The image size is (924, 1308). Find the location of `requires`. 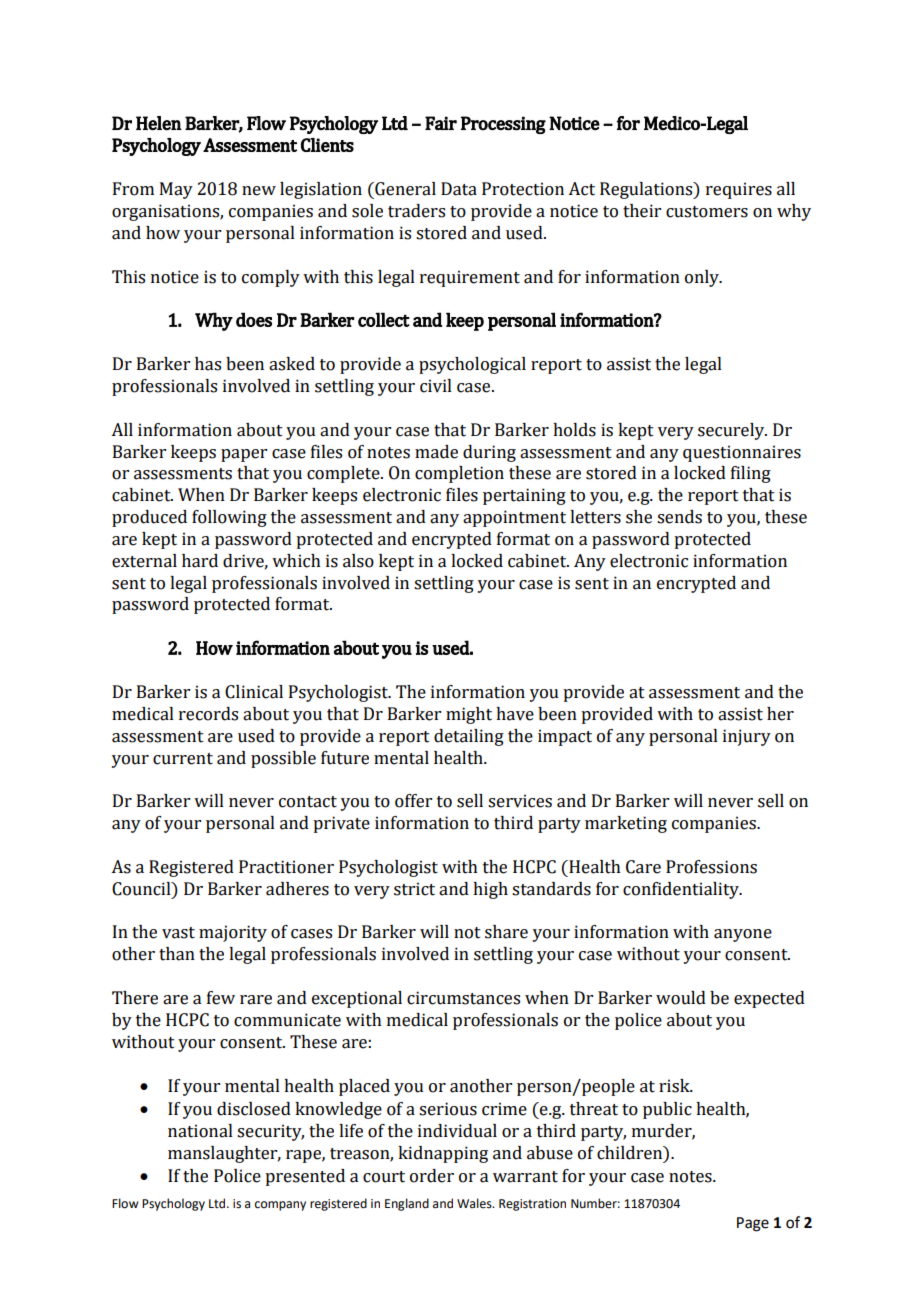

requires is located at coordinates (739, 190).
